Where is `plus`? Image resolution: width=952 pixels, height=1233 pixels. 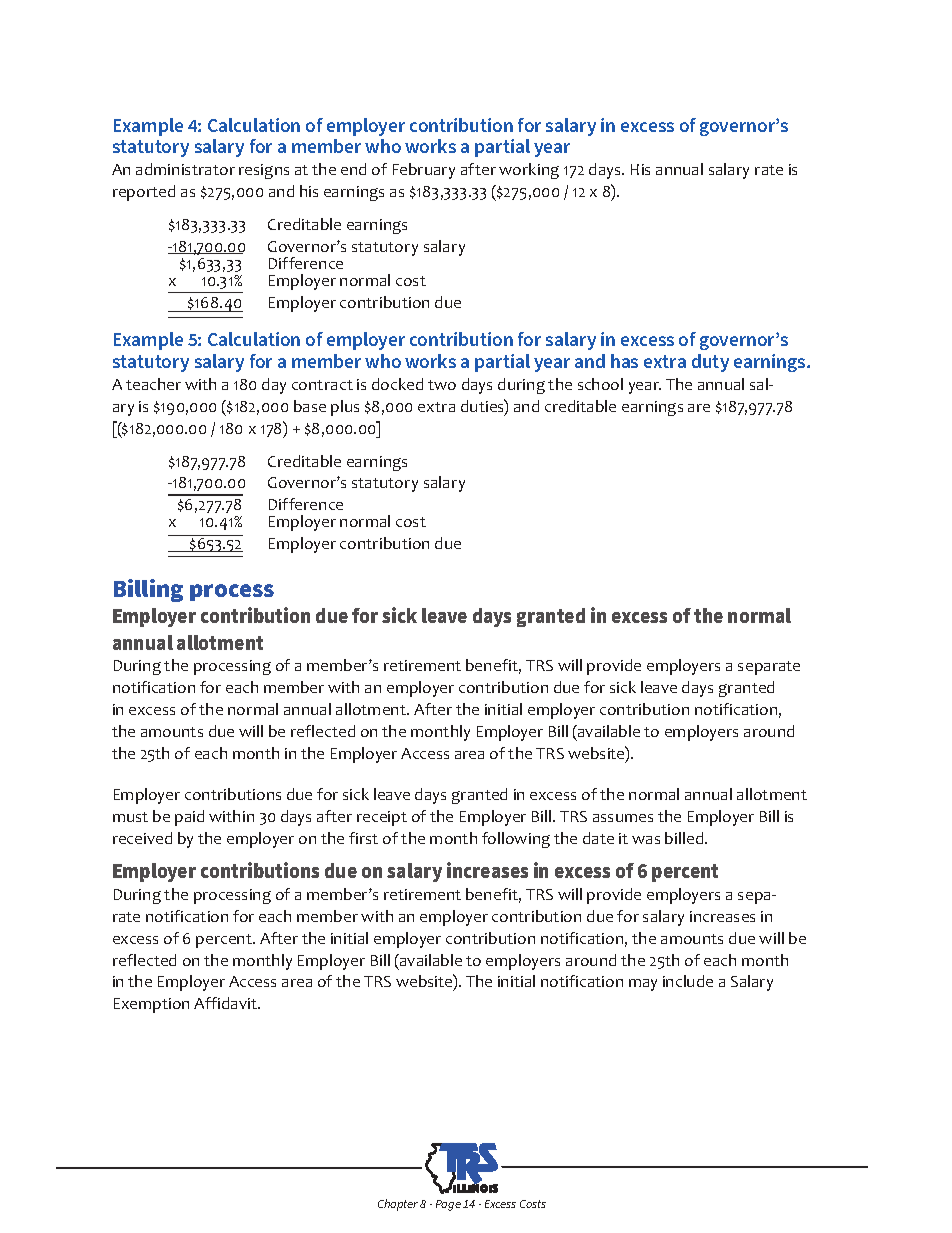
plus is located at coordinates (345, 408).
